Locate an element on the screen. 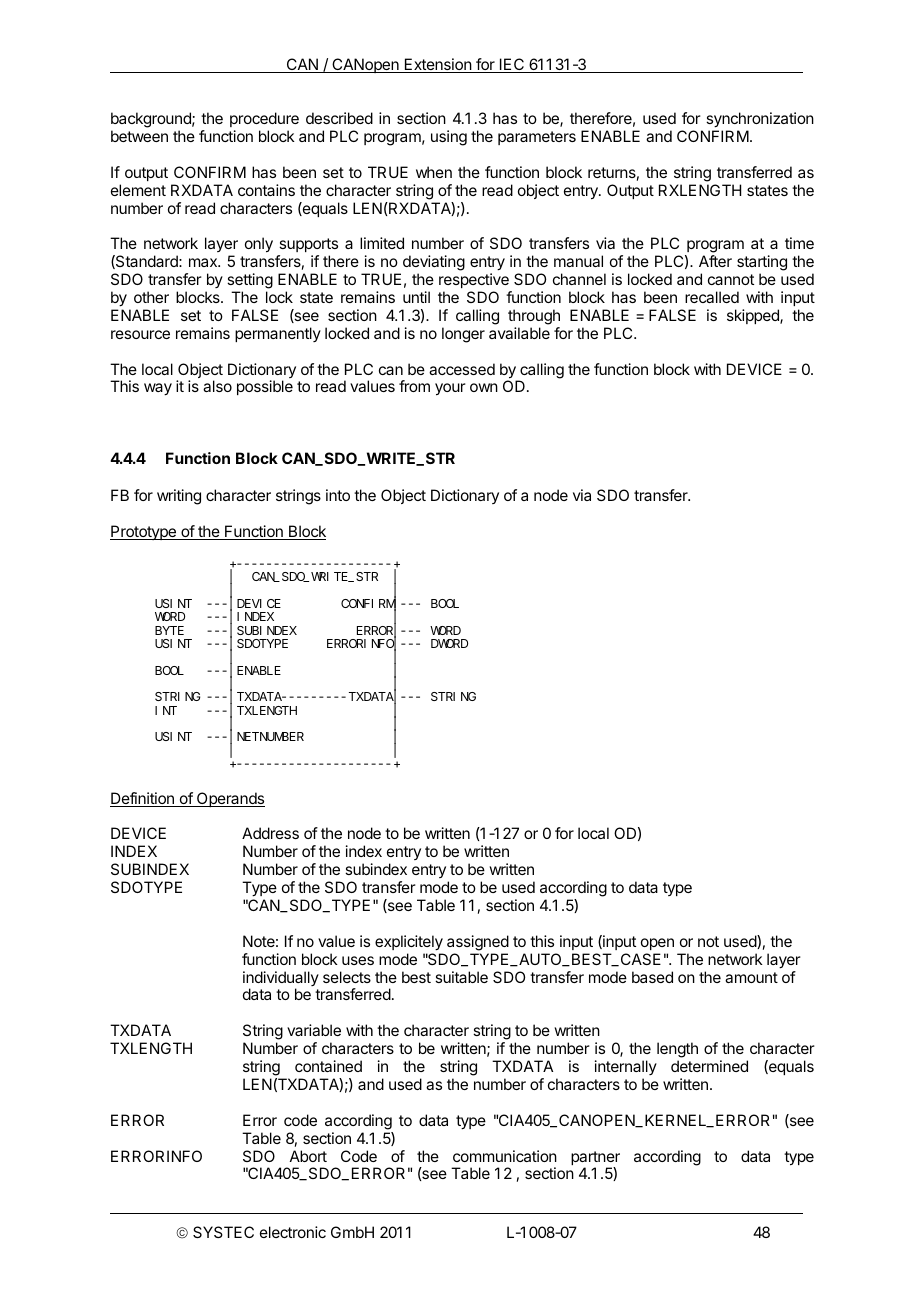 The height and width of the screenshot is (1308, 924). assigned is located at coordinates (478, 943).
